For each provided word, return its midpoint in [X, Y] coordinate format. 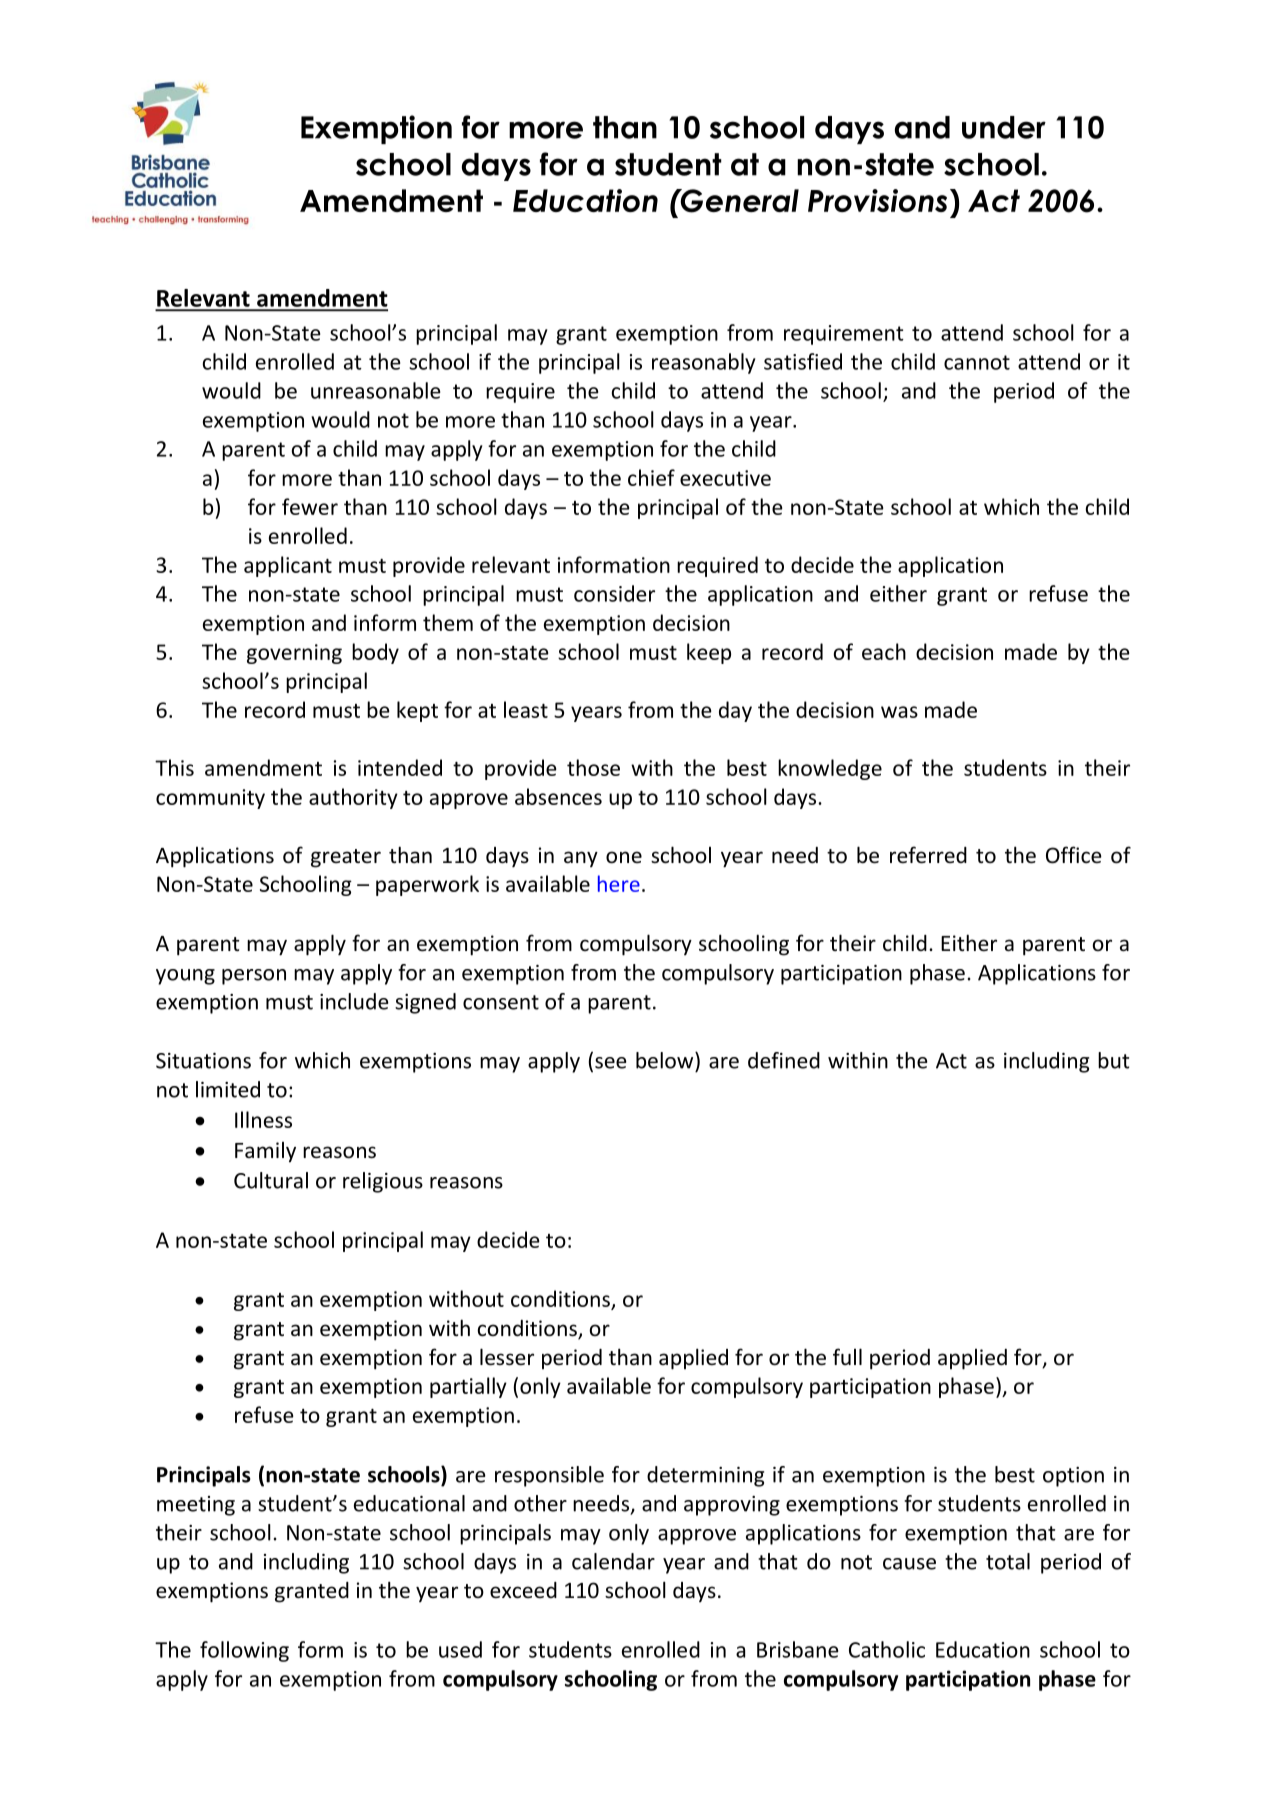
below [666, 1060]
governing [294, 654]
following [244, 1651]
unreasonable [376, 390]
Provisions [877, 200]
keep [709, 653]
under [1004, 127]
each [884, 651]
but [1113, 1060]
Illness [263, 1119]
